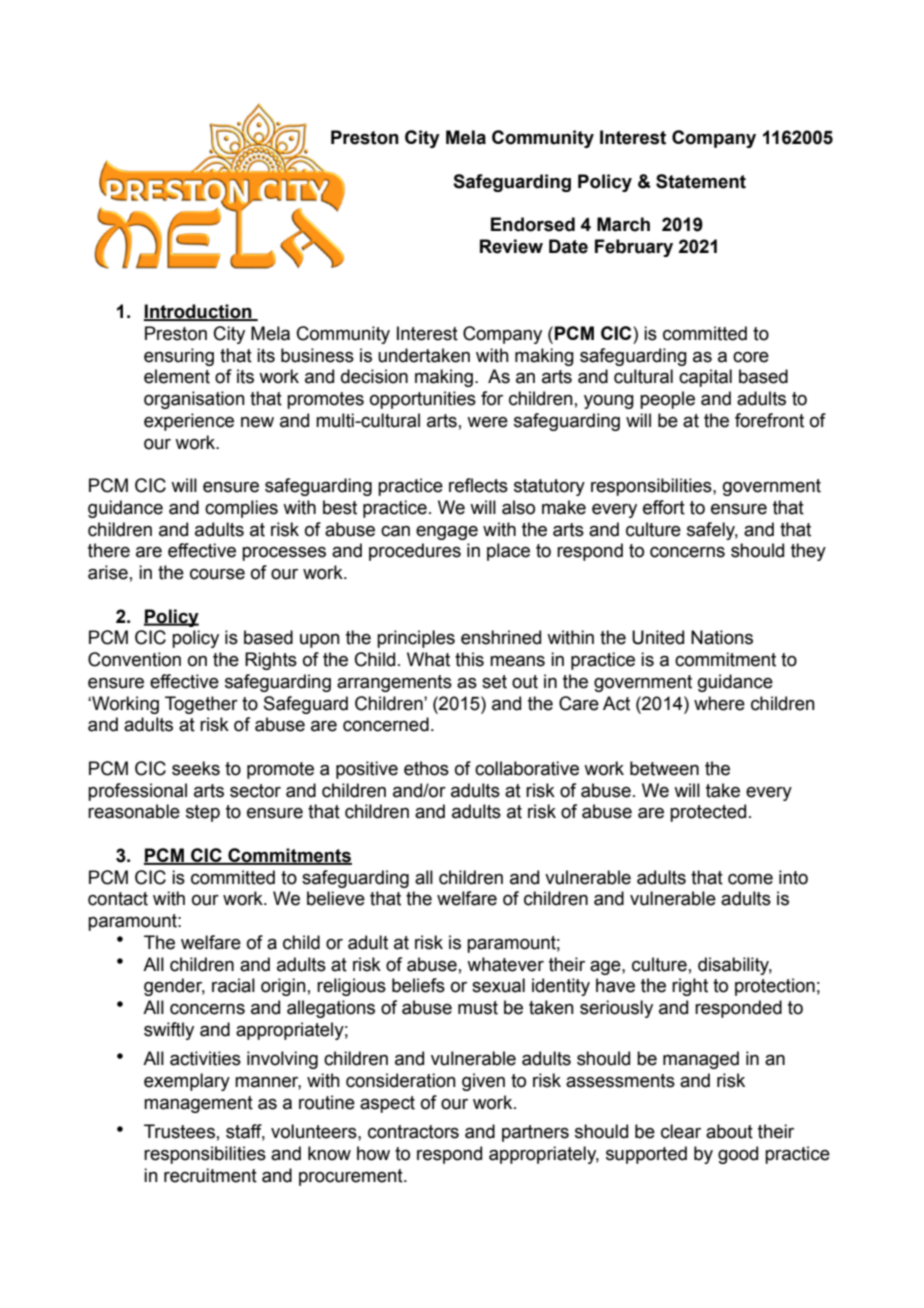  Describe the element at coordinates (199, 312) in the screenshot. I see `Introduction` at that location.
